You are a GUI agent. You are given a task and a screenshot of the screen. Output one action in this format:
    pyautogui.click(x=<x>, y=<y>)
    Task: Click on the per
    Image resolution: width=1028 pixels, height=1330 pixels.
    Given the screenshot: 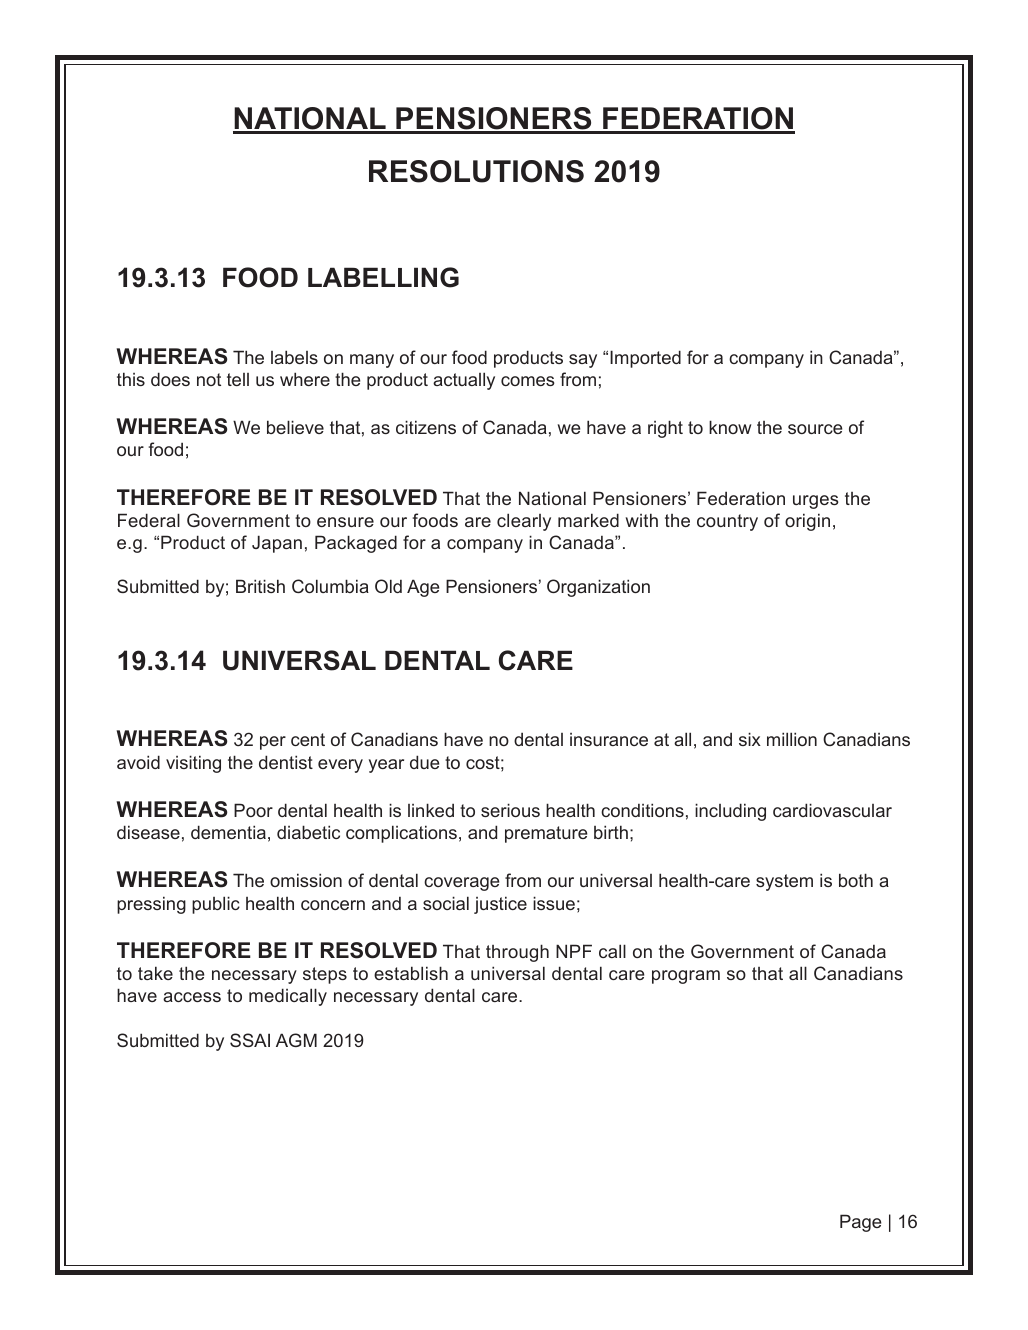 What is the action you would take?
    pyautogui.click(x=273, y=743)
